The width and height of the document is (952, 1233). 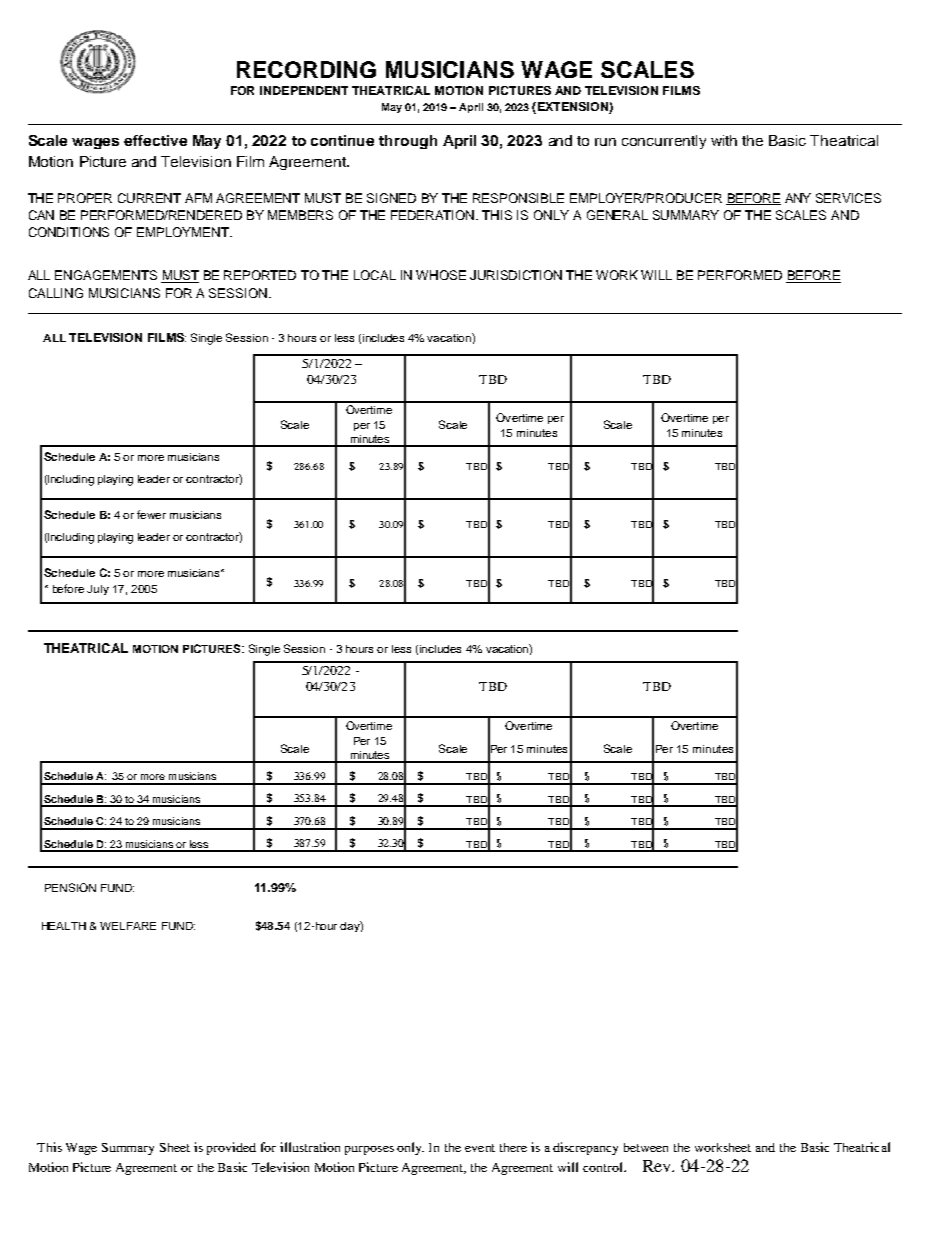 What do you see at coordinates (724, 140) in the document?
I see `with` at bounding box center [724, 140].
